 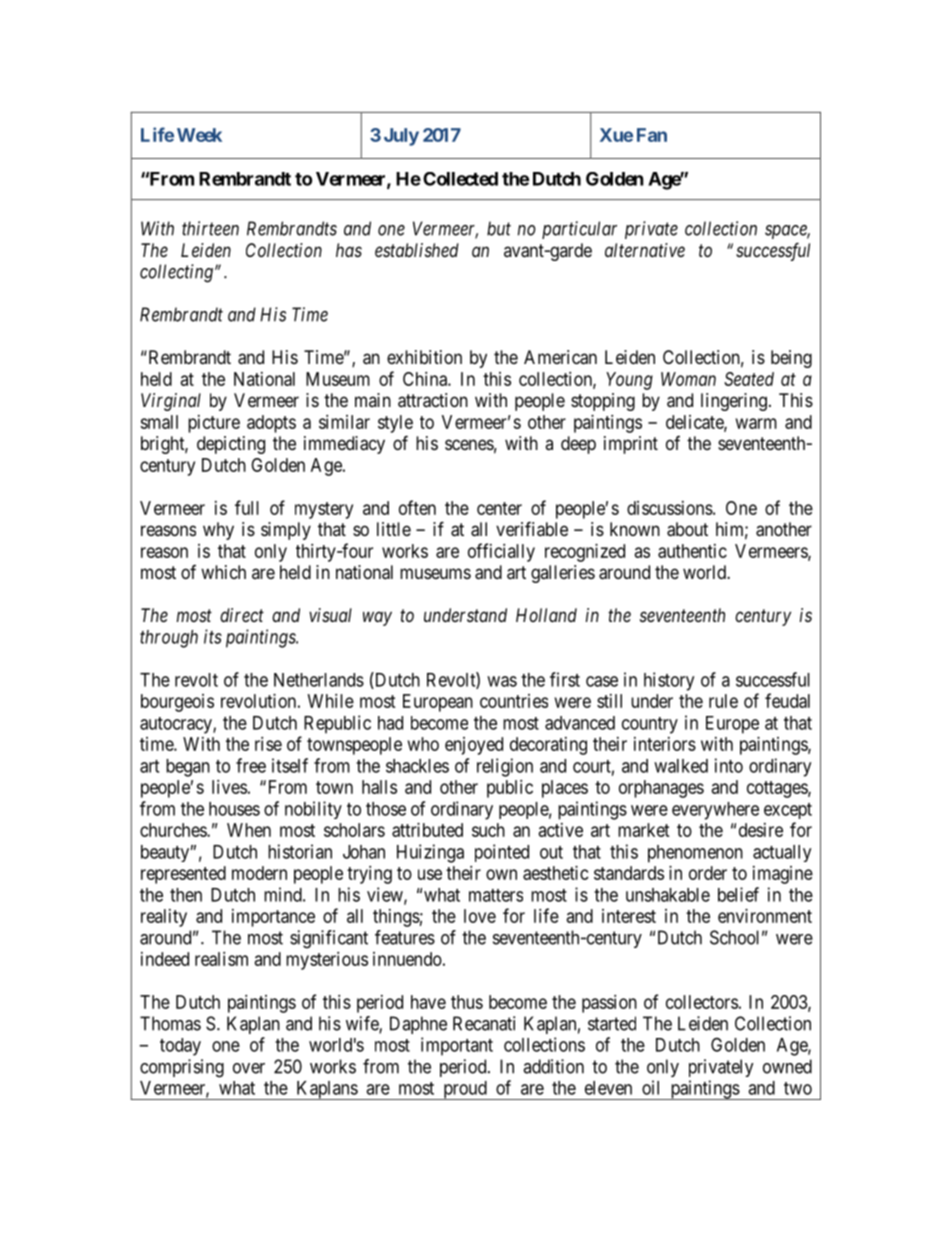 What do you see at coordinates (249, 1068) in the screenshot?
I see `over` at bounding box center [249, 1068].
